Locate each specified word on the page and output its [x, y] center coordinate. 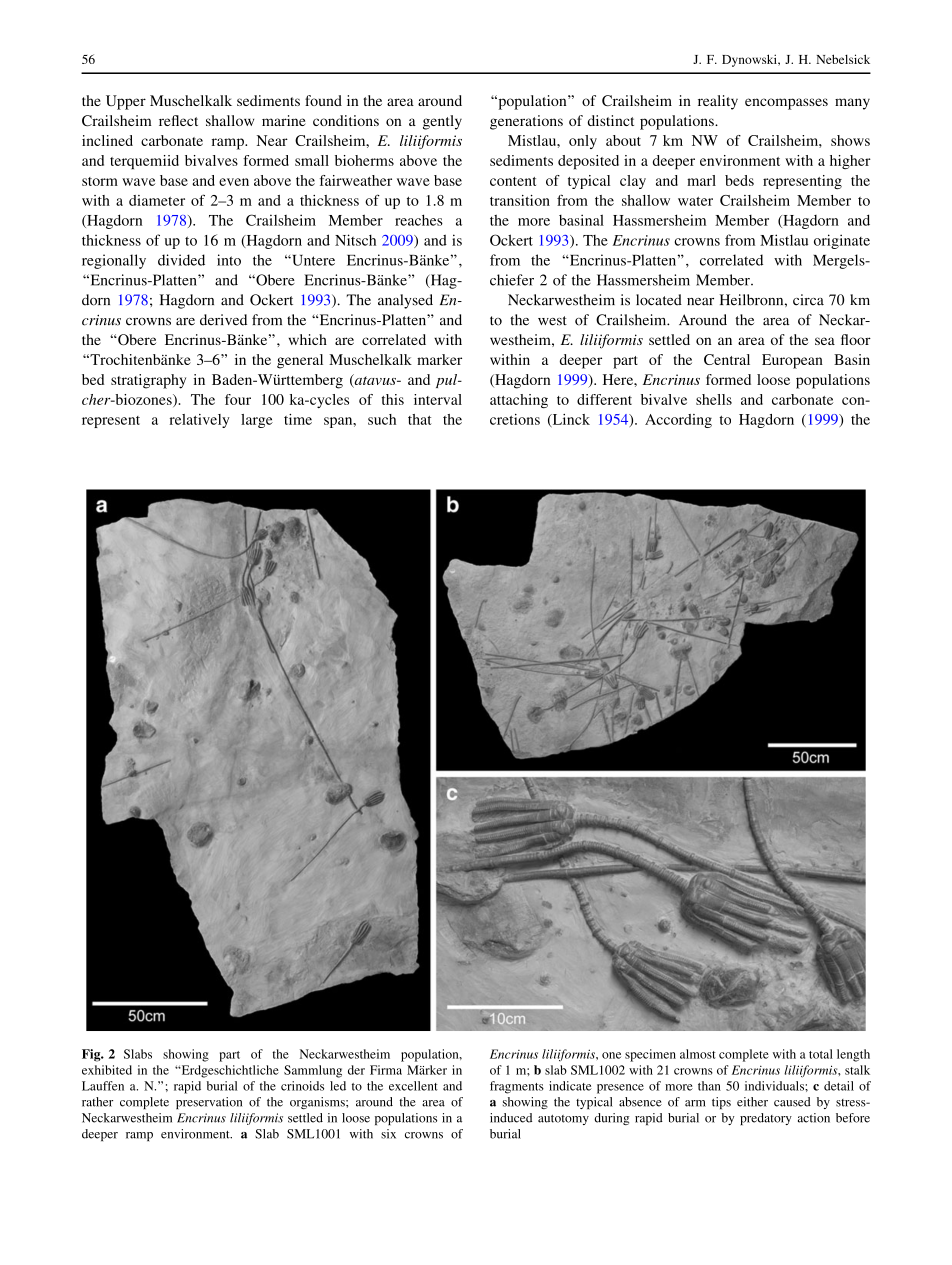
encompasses [786, 104]
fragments [517, 1087]
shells [714, 399]
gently [442, 122]
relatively [200, 421]
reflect [178, 120]
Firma [386, 1070]
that [420, 419]
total [821, 1054]
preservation [209, 1103]
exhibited [107, 1070]
